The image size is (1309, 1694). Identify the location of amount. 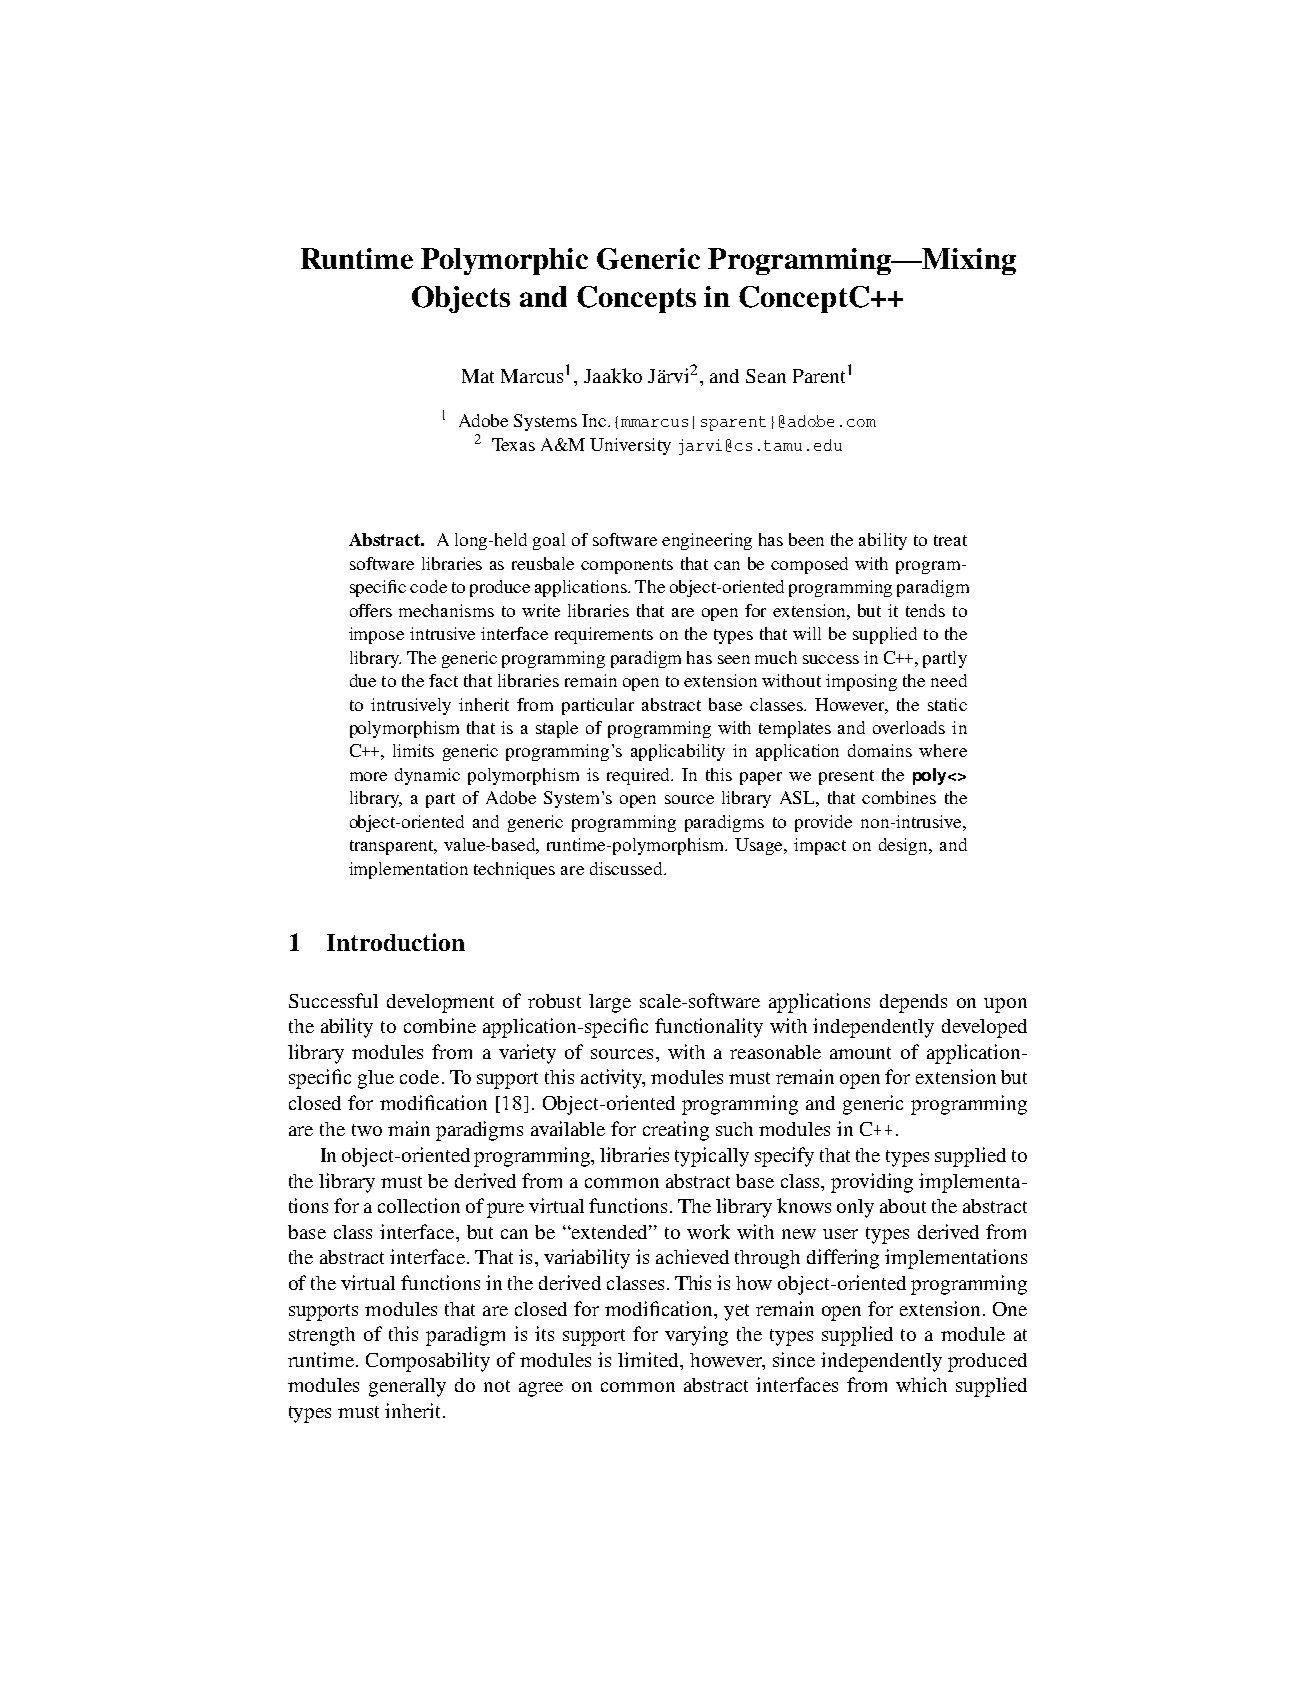
(860, 1053).
